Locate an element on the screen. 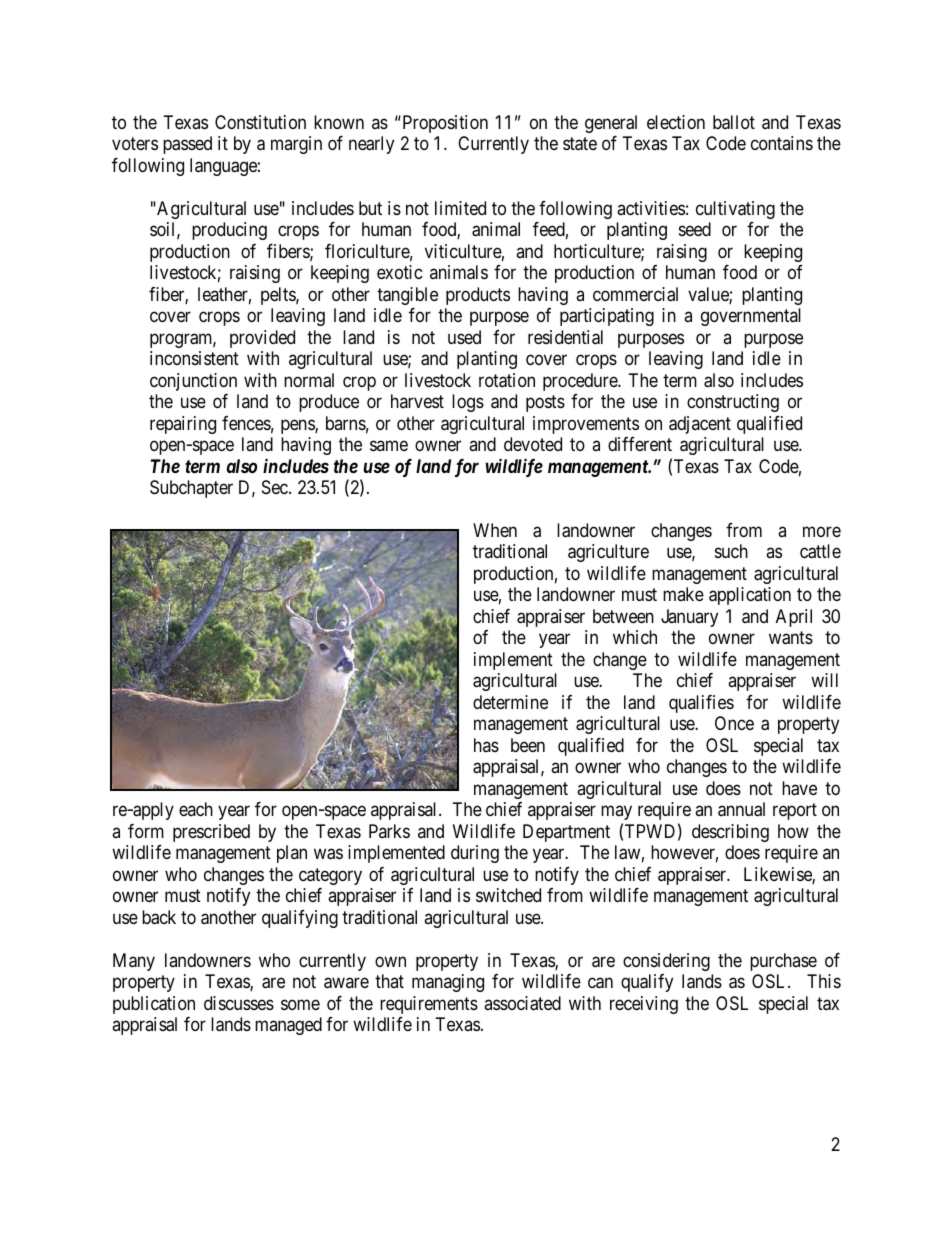 The image size is (952, 1233). ballot is located at coordinates (734, 122).
